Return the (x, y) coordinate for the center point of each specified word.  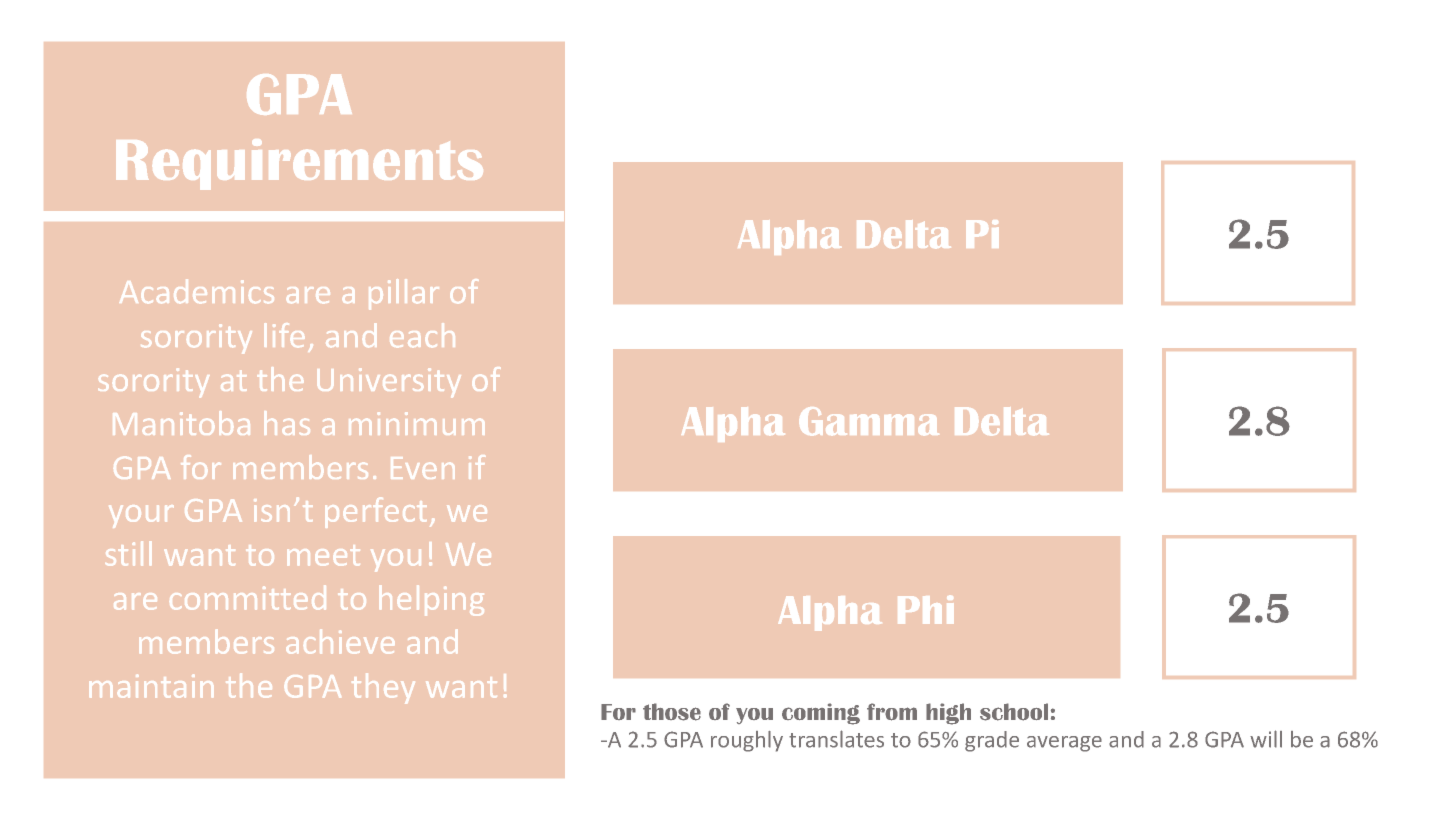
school (1014, 712)
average (1064, 744)
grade (992, 741)
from (892, 712)
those (672, 712)
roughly (747, 741)
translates (836, 739)
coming (821, 714)
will (1266, 739)
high (948, 714)
